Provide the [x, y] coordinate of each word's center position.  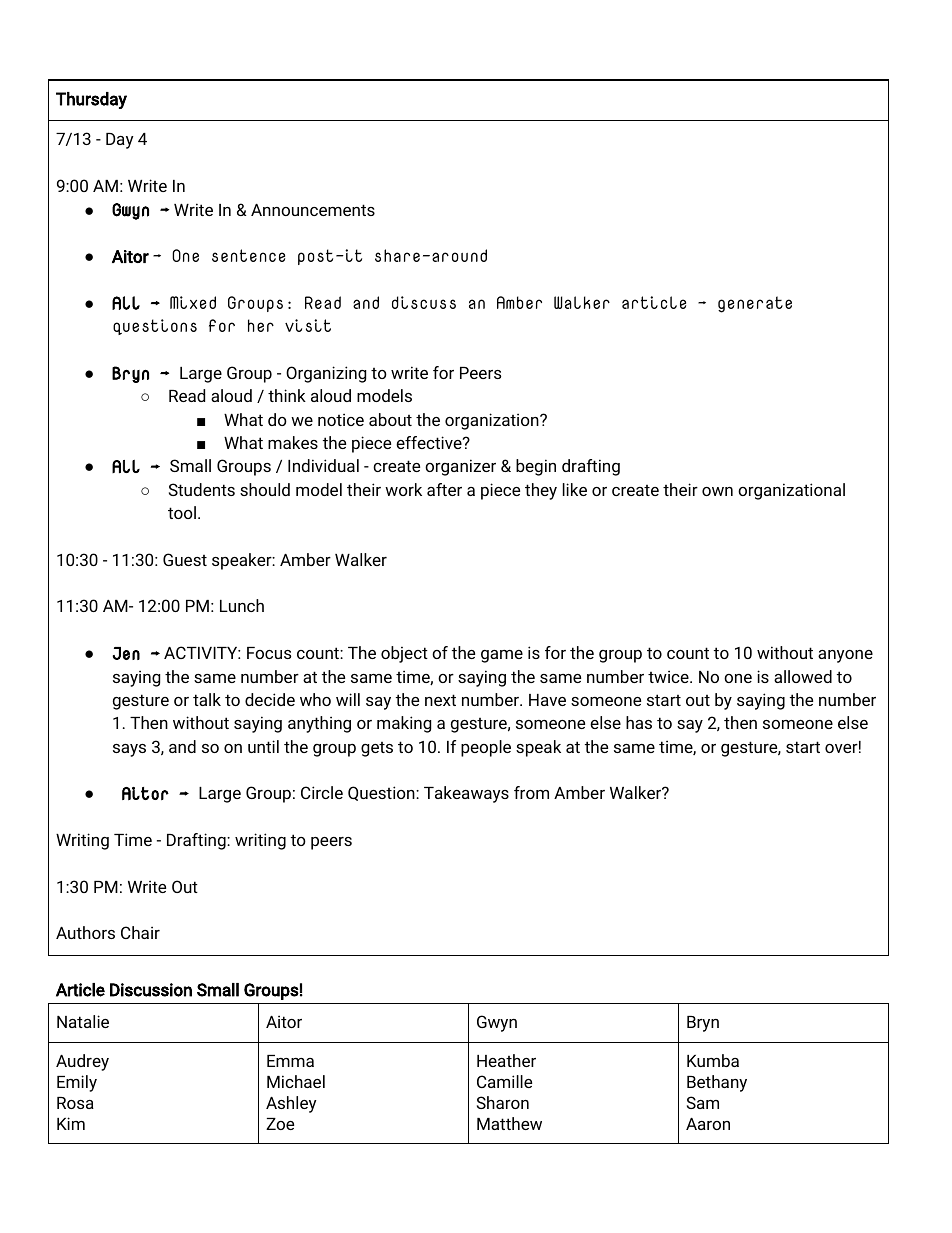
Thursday [91, 100]
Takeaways [466, 794]
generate [755, 304]
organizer [460, 467]
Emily [77, 1083]
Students [202, 489]
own [717, 491]
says [129, 750]
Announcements [313, 210]
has [639, 722]
